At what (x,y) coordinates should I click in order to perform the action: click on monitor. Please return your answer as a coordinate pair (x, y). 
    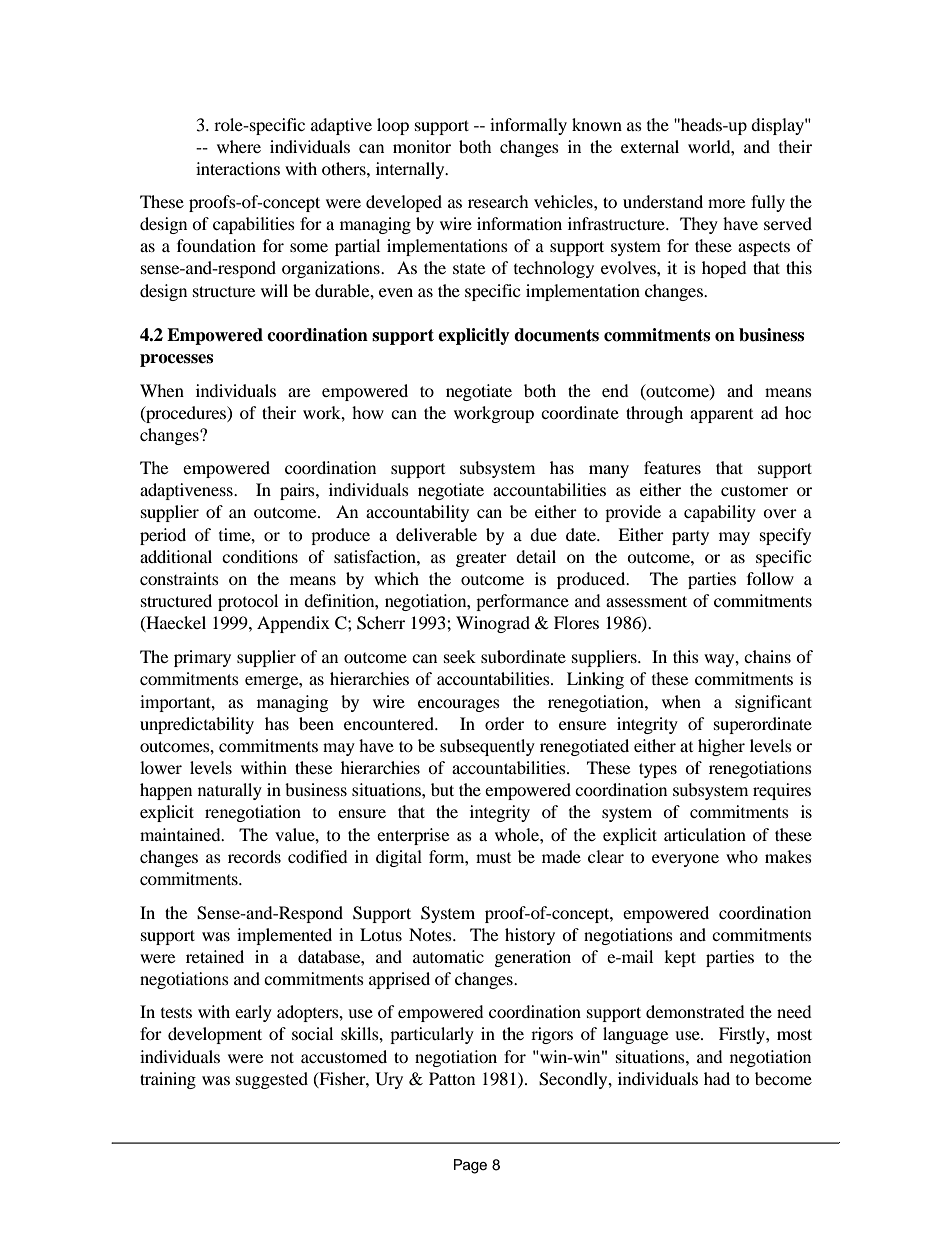
    Looking at the image, I should click on (422, 146).
